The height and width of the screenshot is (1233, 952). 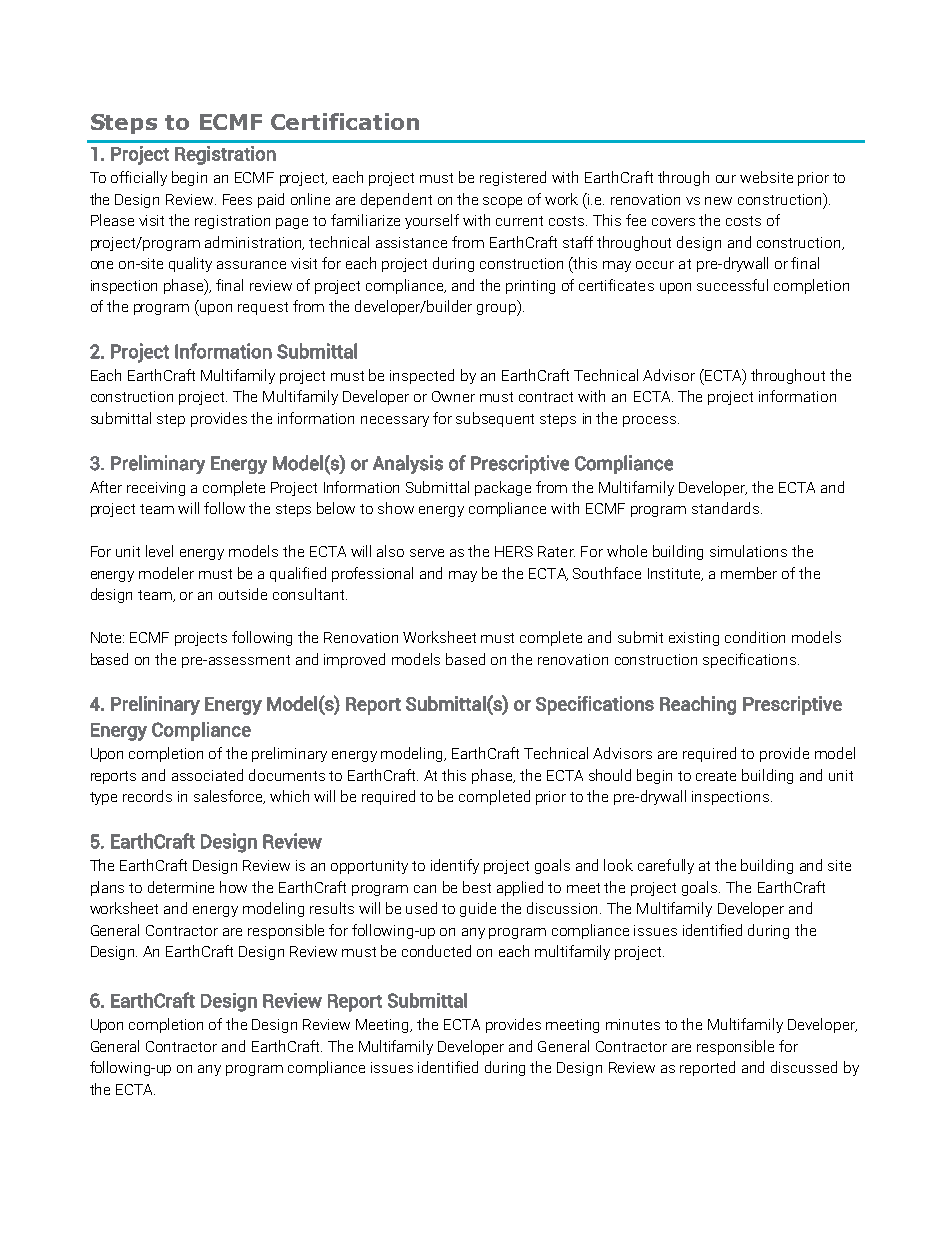 I want to click on improved, so click(x=354, y=660).
